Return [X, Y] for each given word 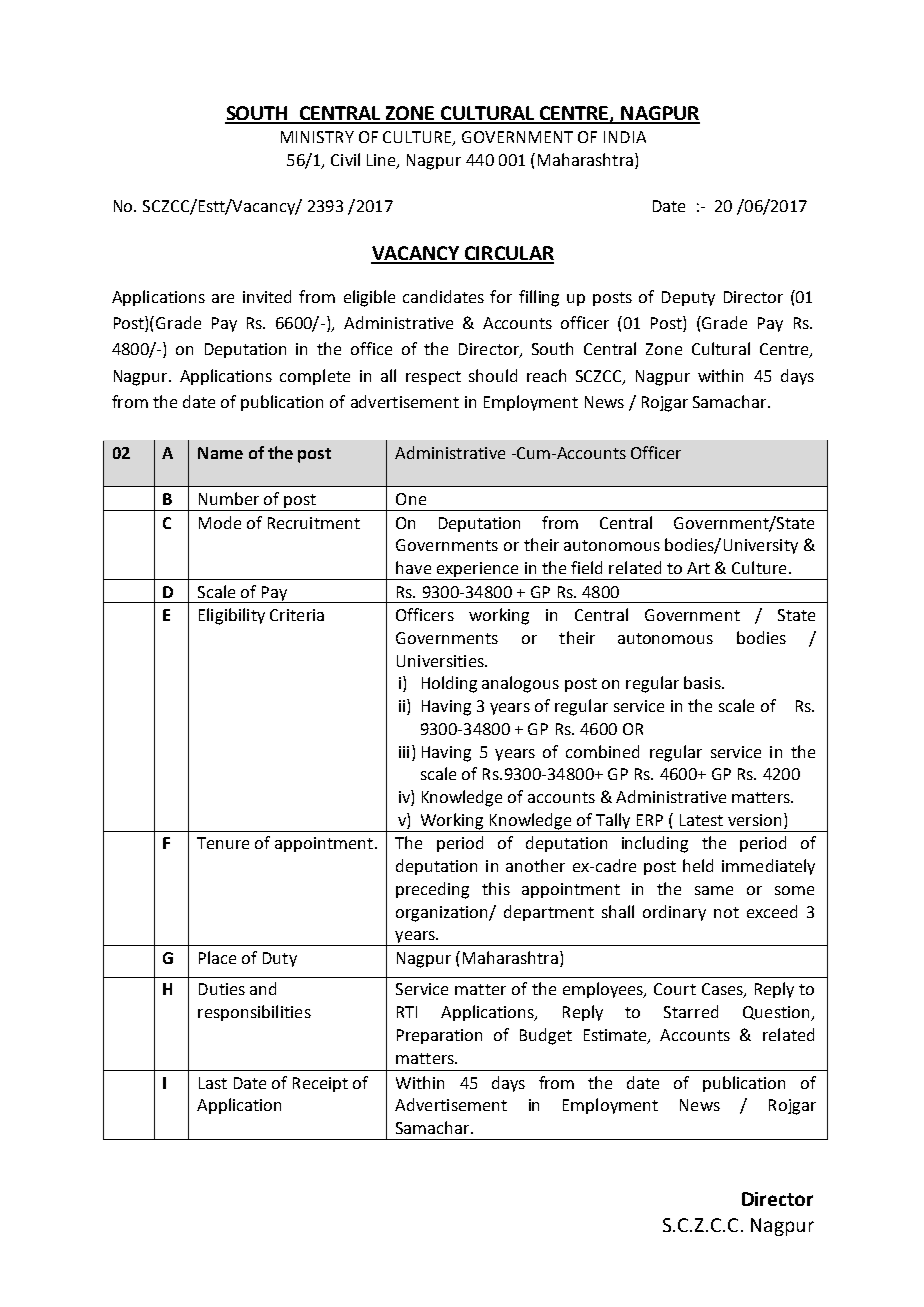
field [586, 567]
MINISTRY [317, 137]
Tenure [223, 843]
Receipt [320, 1084]
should [493, 375]
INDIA [625, 137]
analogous [520, 684]
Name [220, 453]
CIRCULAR [508, 254]
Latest [701, 820]
